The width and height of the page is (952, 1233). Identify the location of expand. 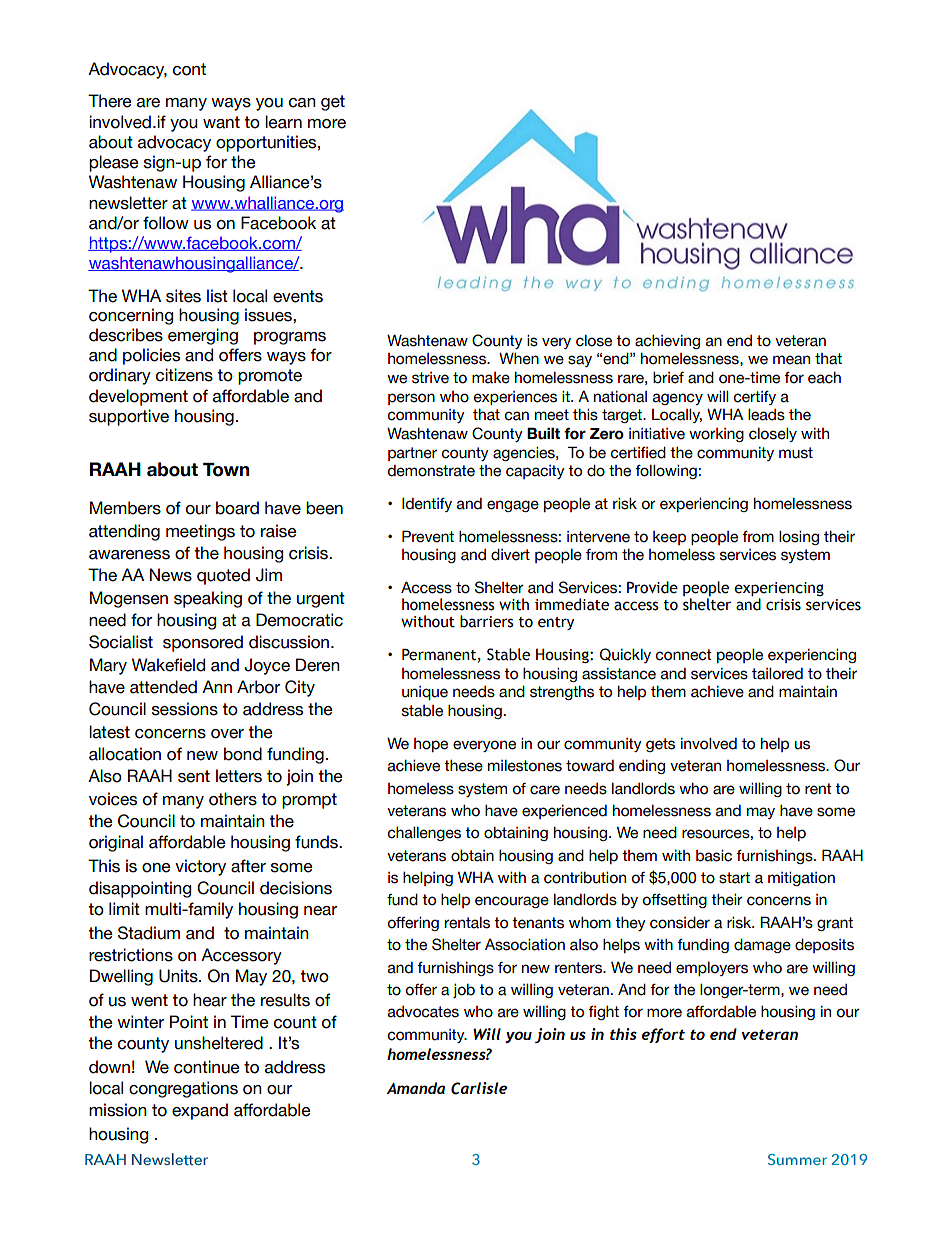
(200, 1111).
